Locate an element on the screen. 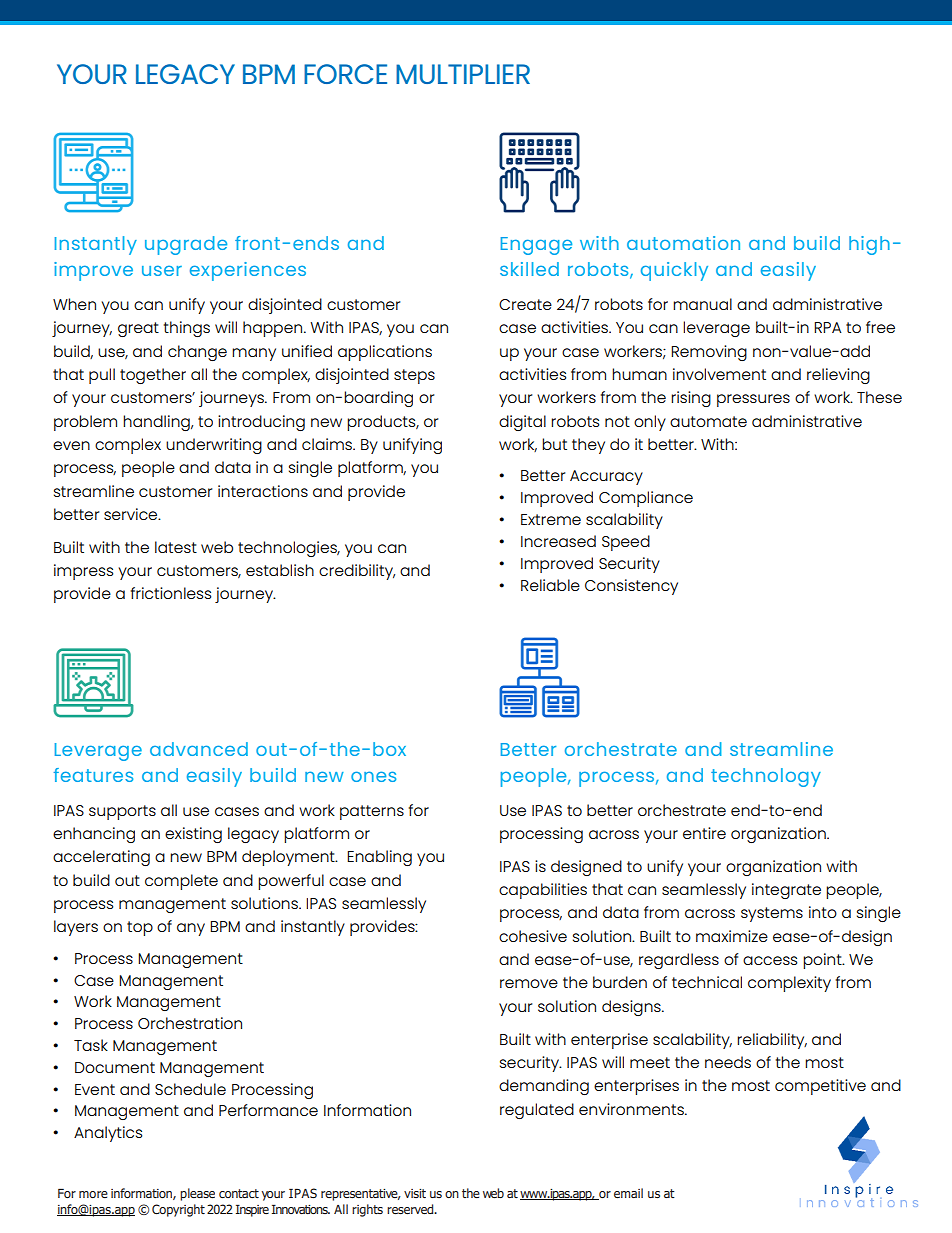 The width and height of the screenshot is (952, 1233). Reliable is located at coordinates (550, 585).
